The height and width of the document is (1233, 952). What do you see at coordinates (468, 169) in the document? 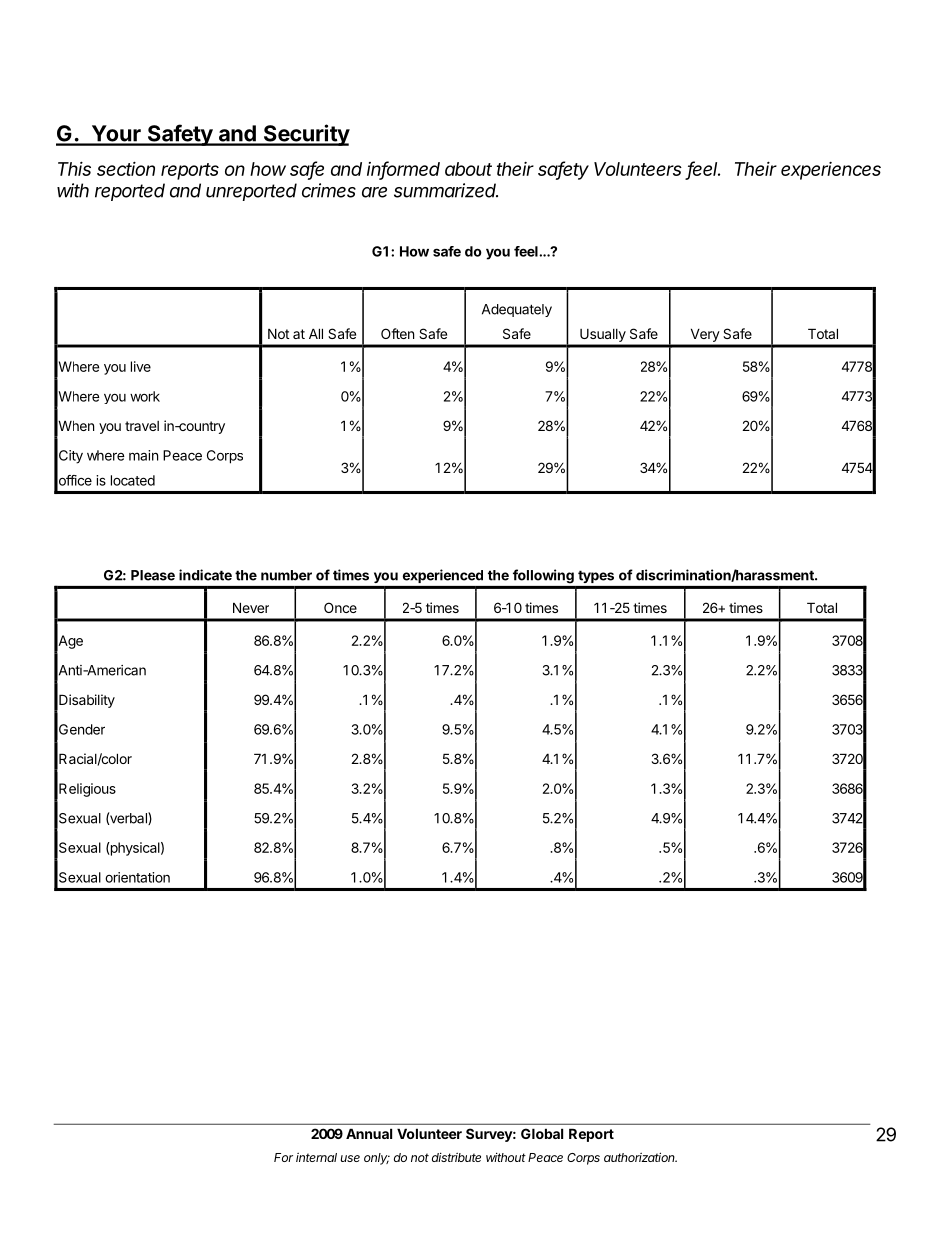
I see `about` at bounding box center [468, 169].
